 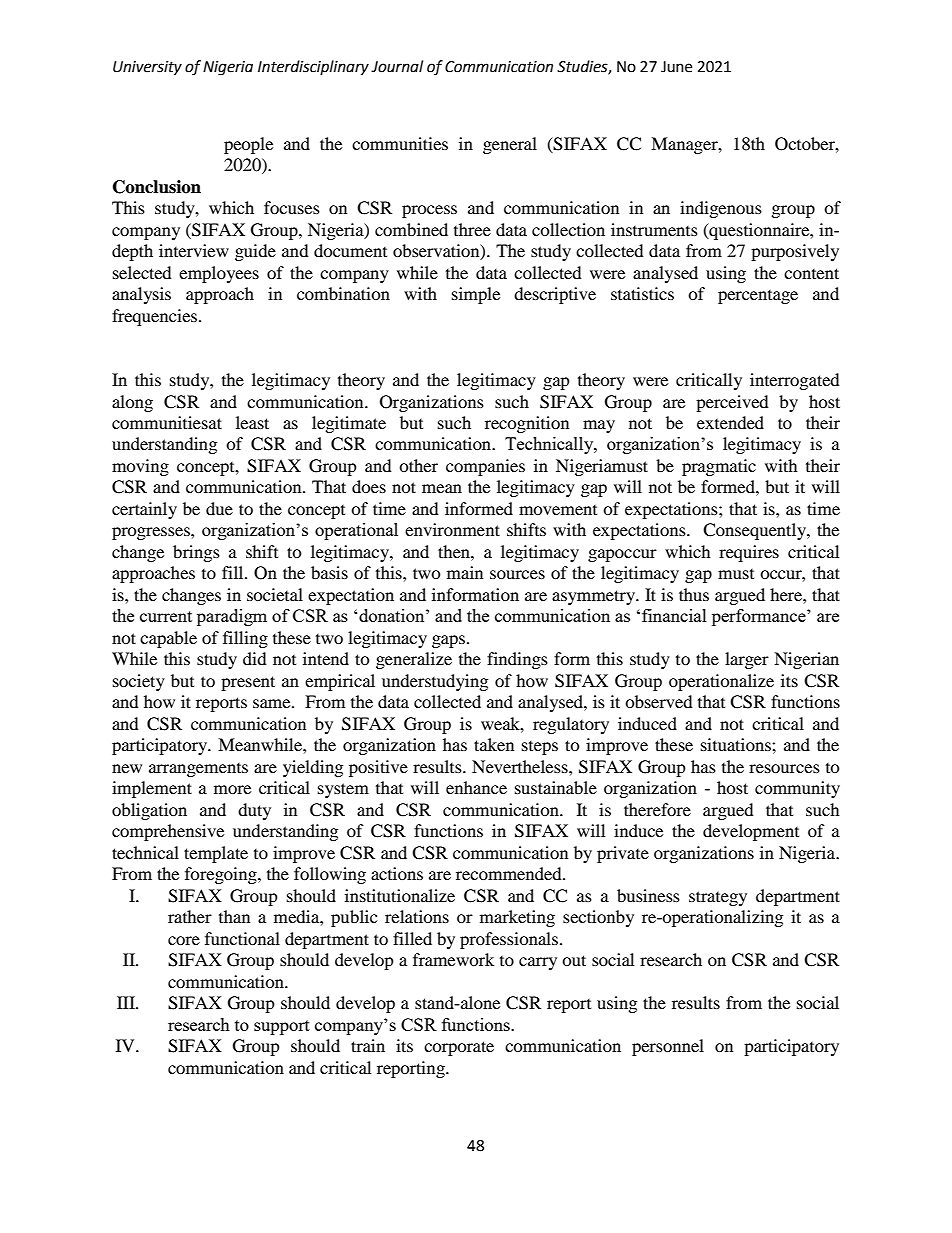 I want to click on main, so click(x=465, y=572).
